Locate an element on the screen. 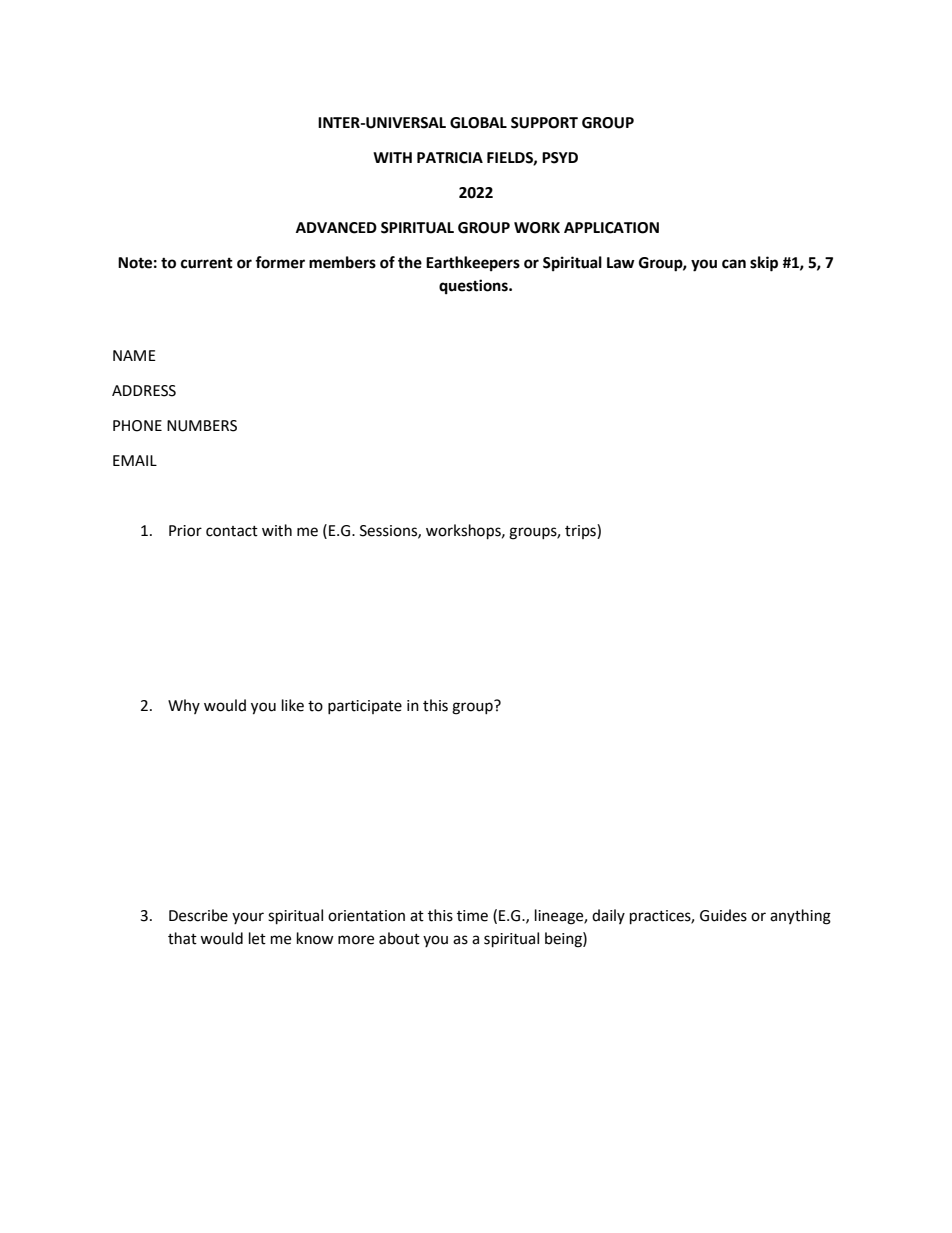 This screenshot has height=1233, width=952. Why is located at coordinates (184, 706).
